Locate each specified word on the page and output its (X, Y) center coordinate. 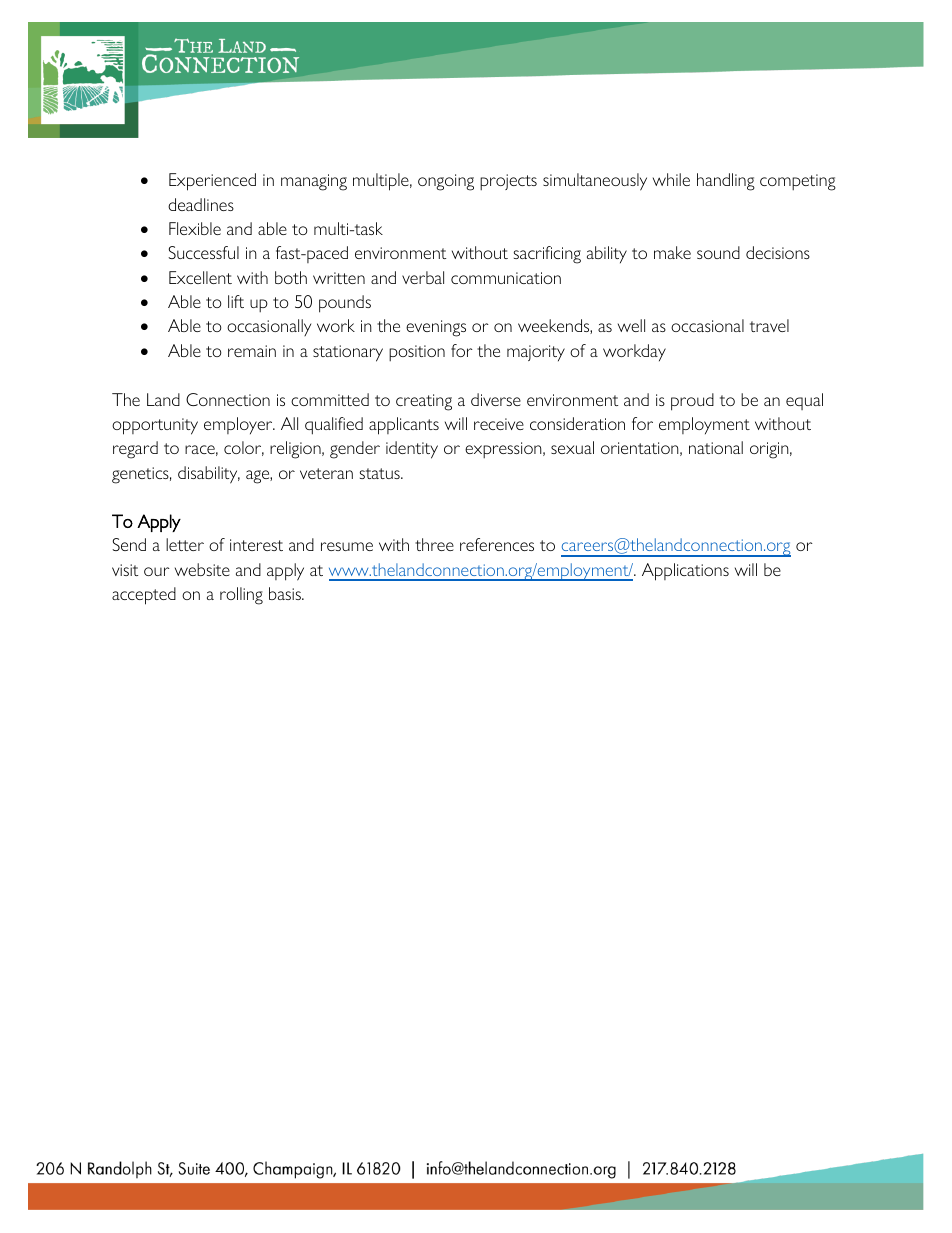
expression (504, 450)
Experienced (212, 182)
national (716, 447)
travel (769, 325)
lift (236, 301)
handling (726, 182)
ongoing (446, 182)
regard (135, 450)
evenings (436, 328)
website (202, 569)
